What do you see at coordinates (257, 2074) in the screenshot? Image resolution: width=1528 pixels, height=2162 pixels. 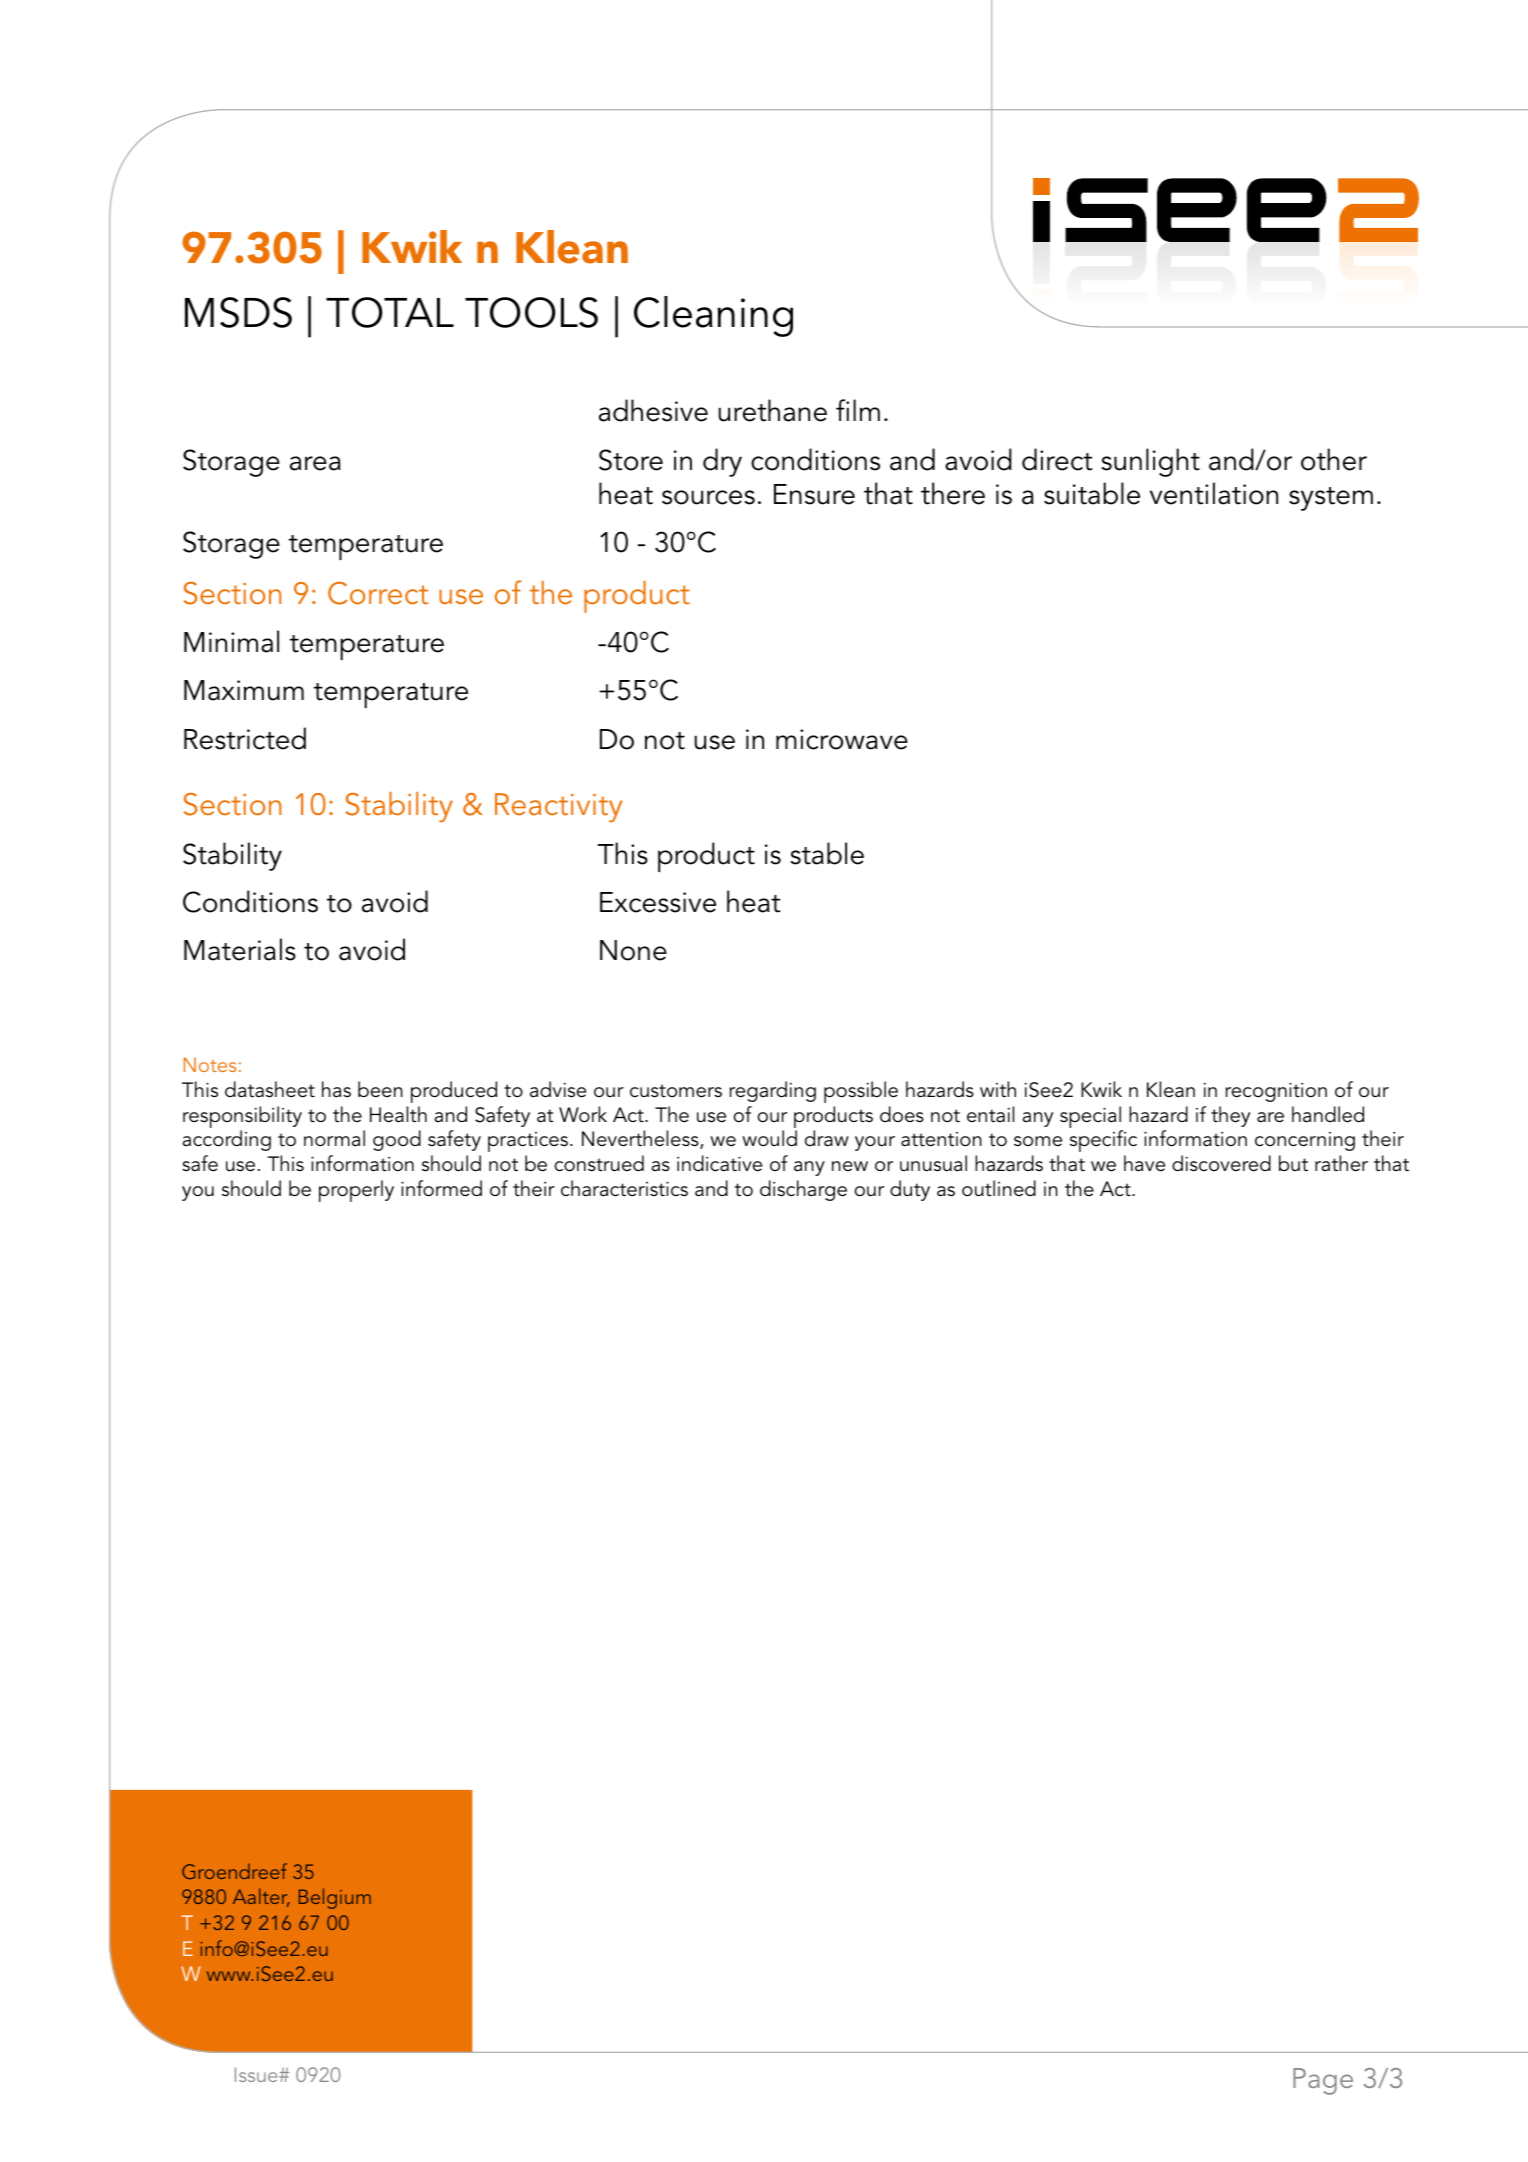 I see `Issue` at bounding box center [257, 2074].
